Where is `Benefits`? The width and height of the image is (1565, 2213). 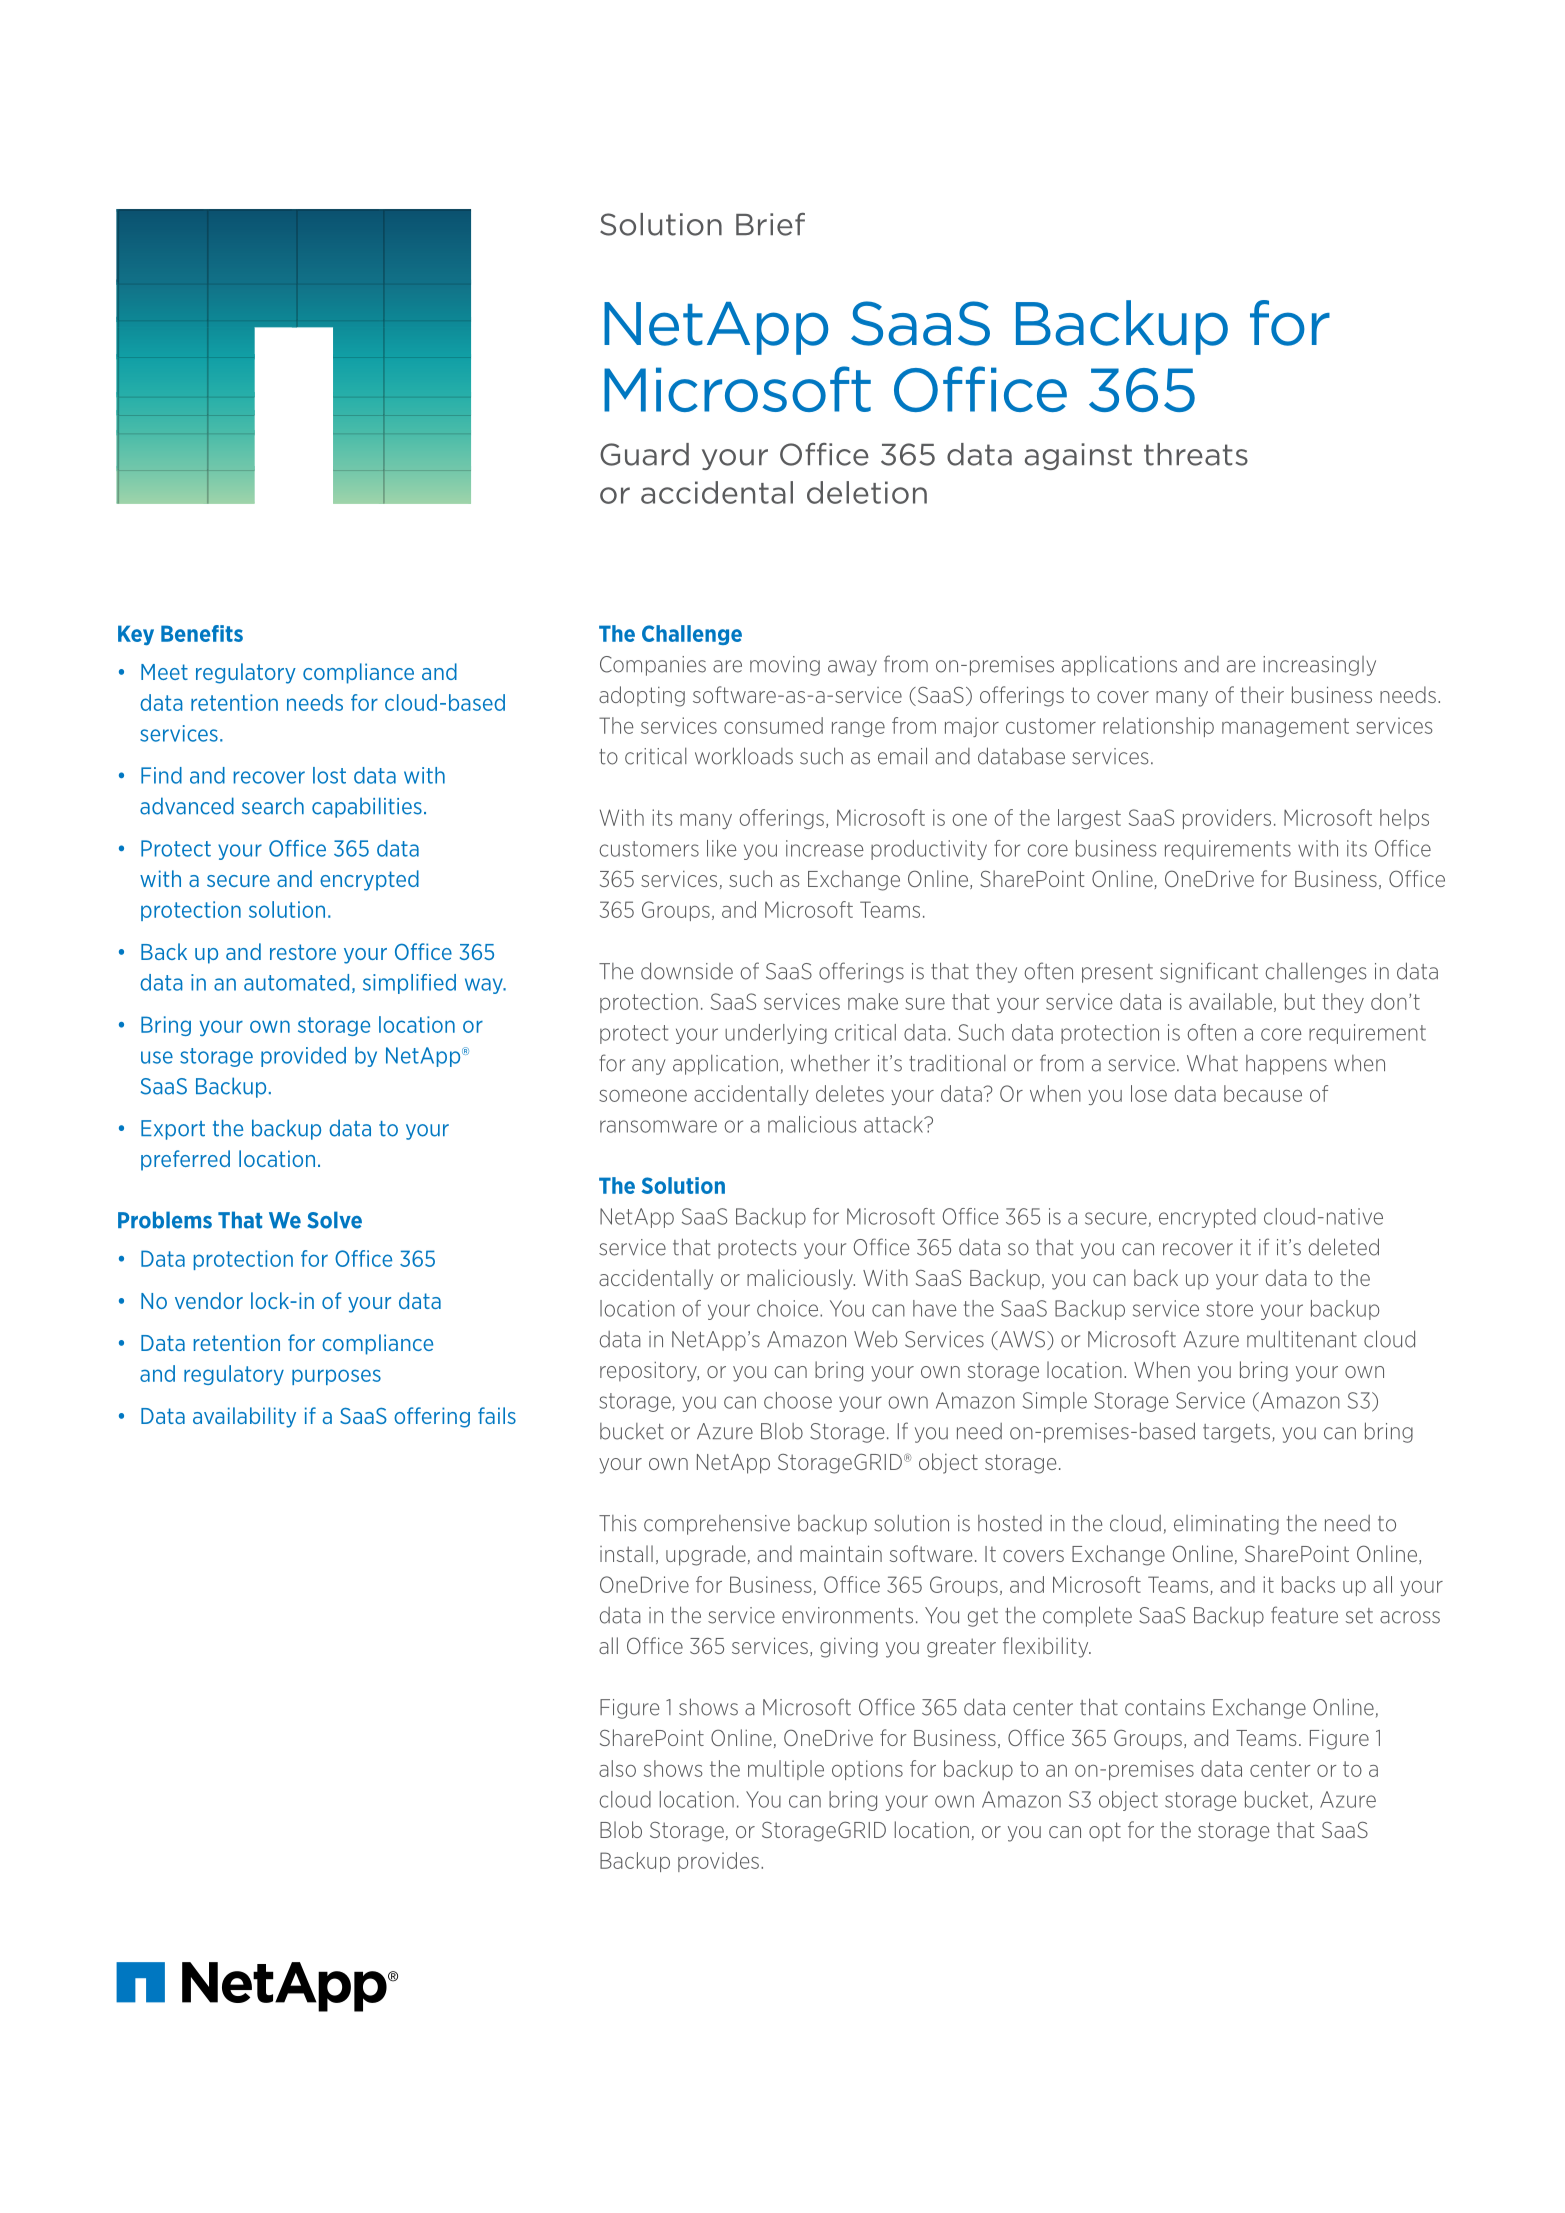
Benefits is located at coordinates (202, 633).
